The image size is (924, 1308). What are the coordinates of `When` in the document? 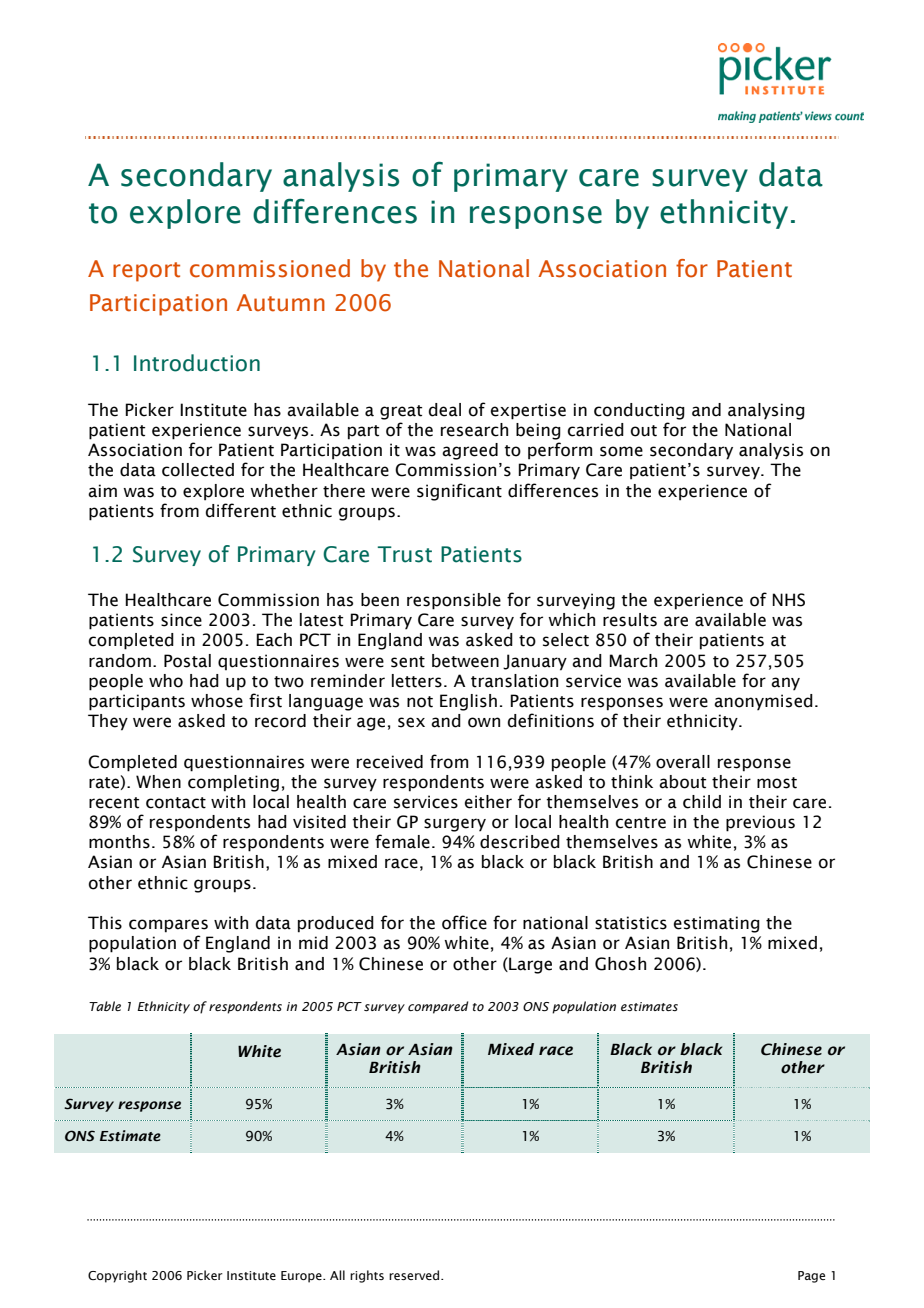 It's located at (158, 782).
